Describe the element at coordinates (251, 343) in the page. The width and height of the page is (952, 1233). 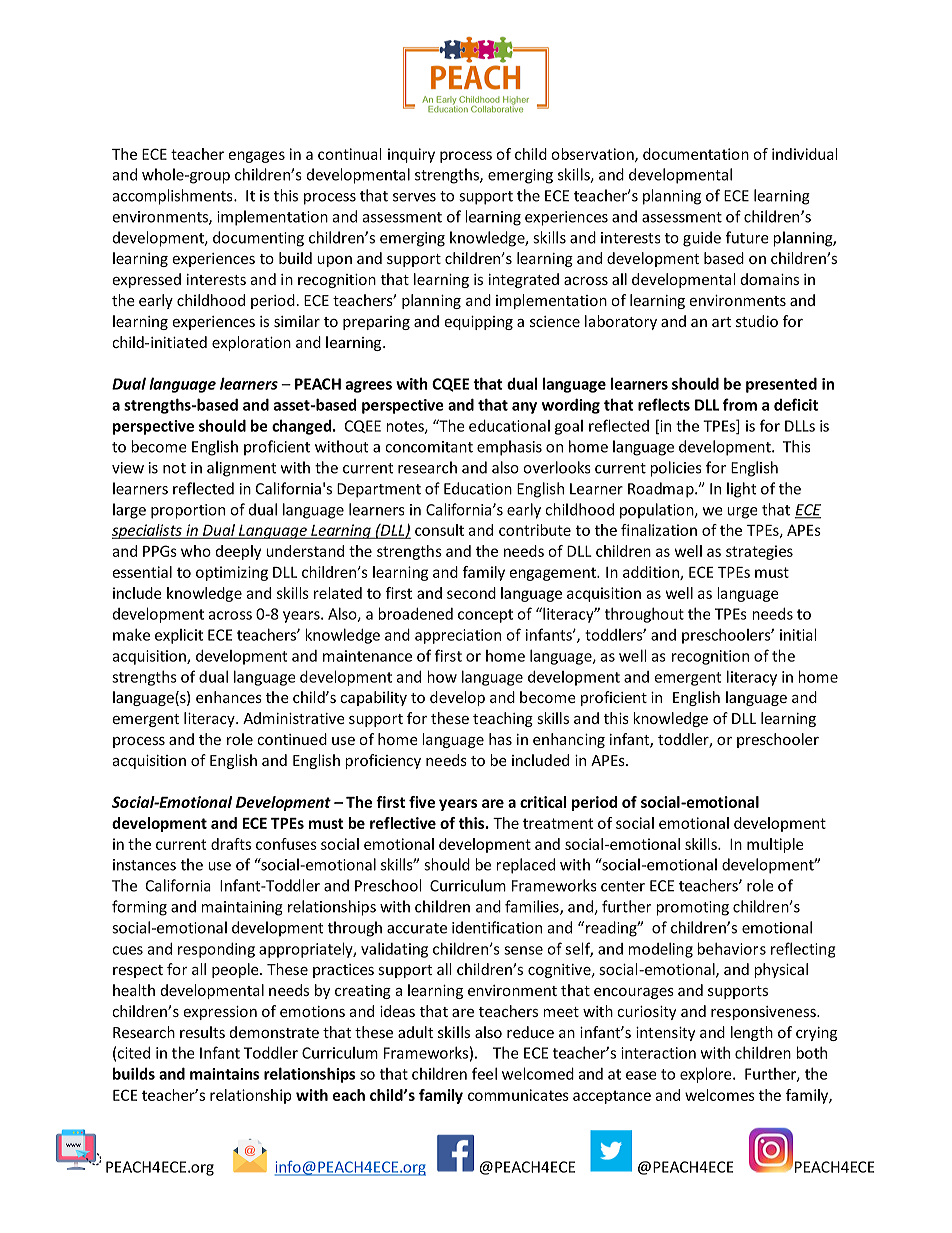
I see `exploration` at that location.
